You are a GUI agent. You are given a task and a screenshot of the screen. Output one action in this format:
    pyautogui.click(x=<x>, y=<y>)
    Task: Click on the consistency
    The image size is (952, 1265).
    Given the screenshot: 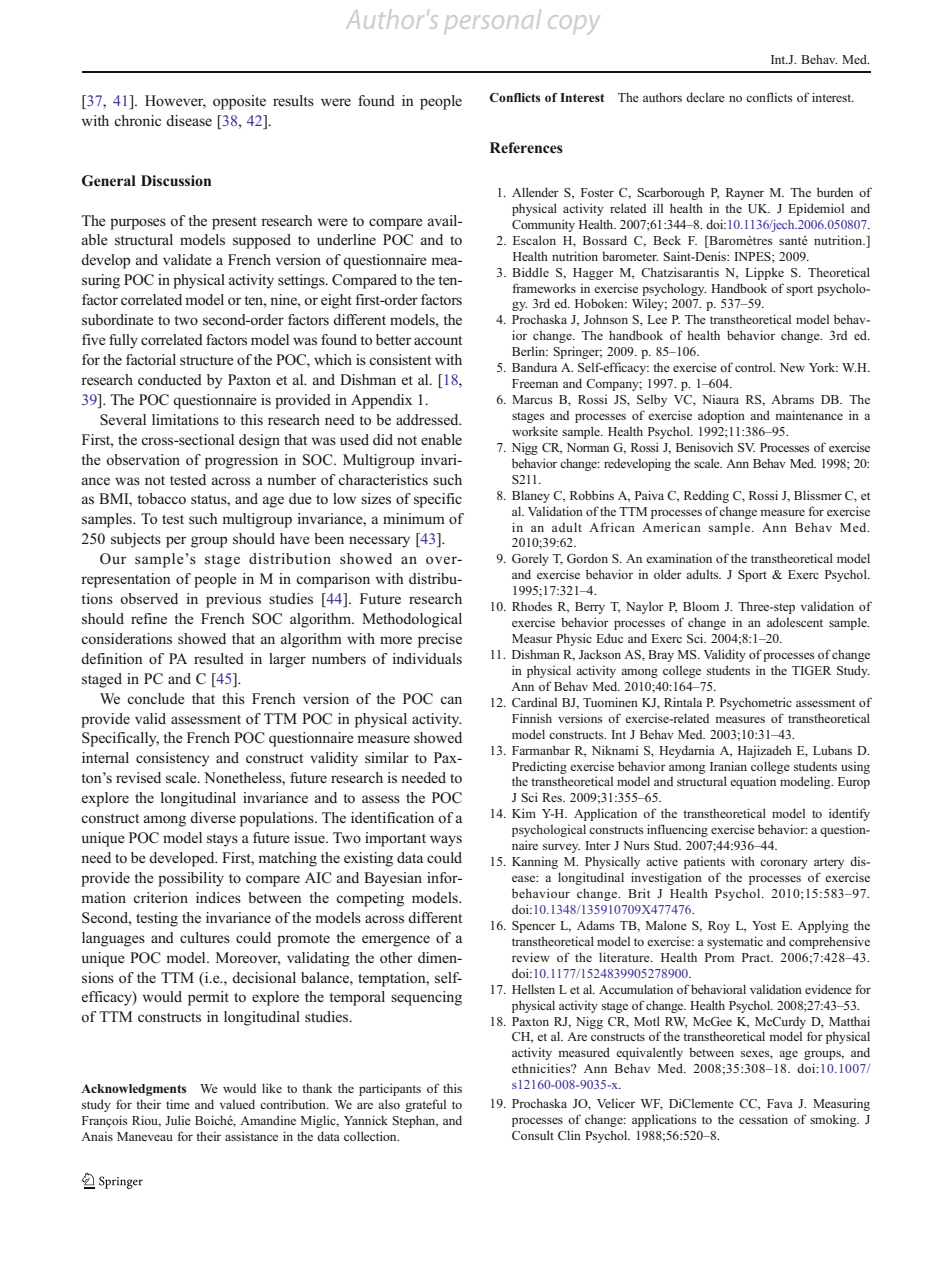 What is the action you would take?
    pyautogui.click(x=172, y=759)
